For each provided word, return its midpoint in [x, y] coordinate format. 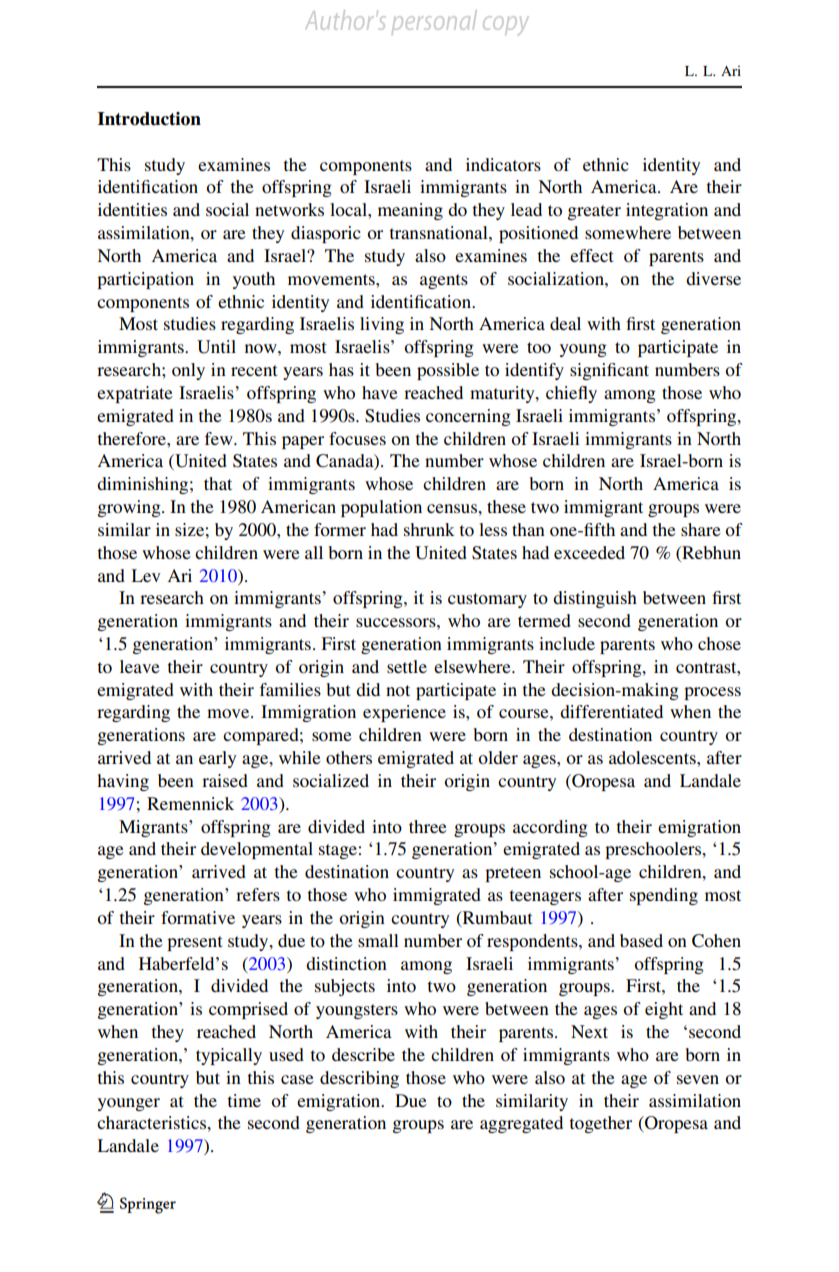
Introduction [149, 119]
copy [505, 25]
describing [359, 1079]
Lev [145, 575]
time [244, 1100]
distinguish [595, 599]
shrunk [429, 529]
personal [434, 24]
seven [698, 1079]
